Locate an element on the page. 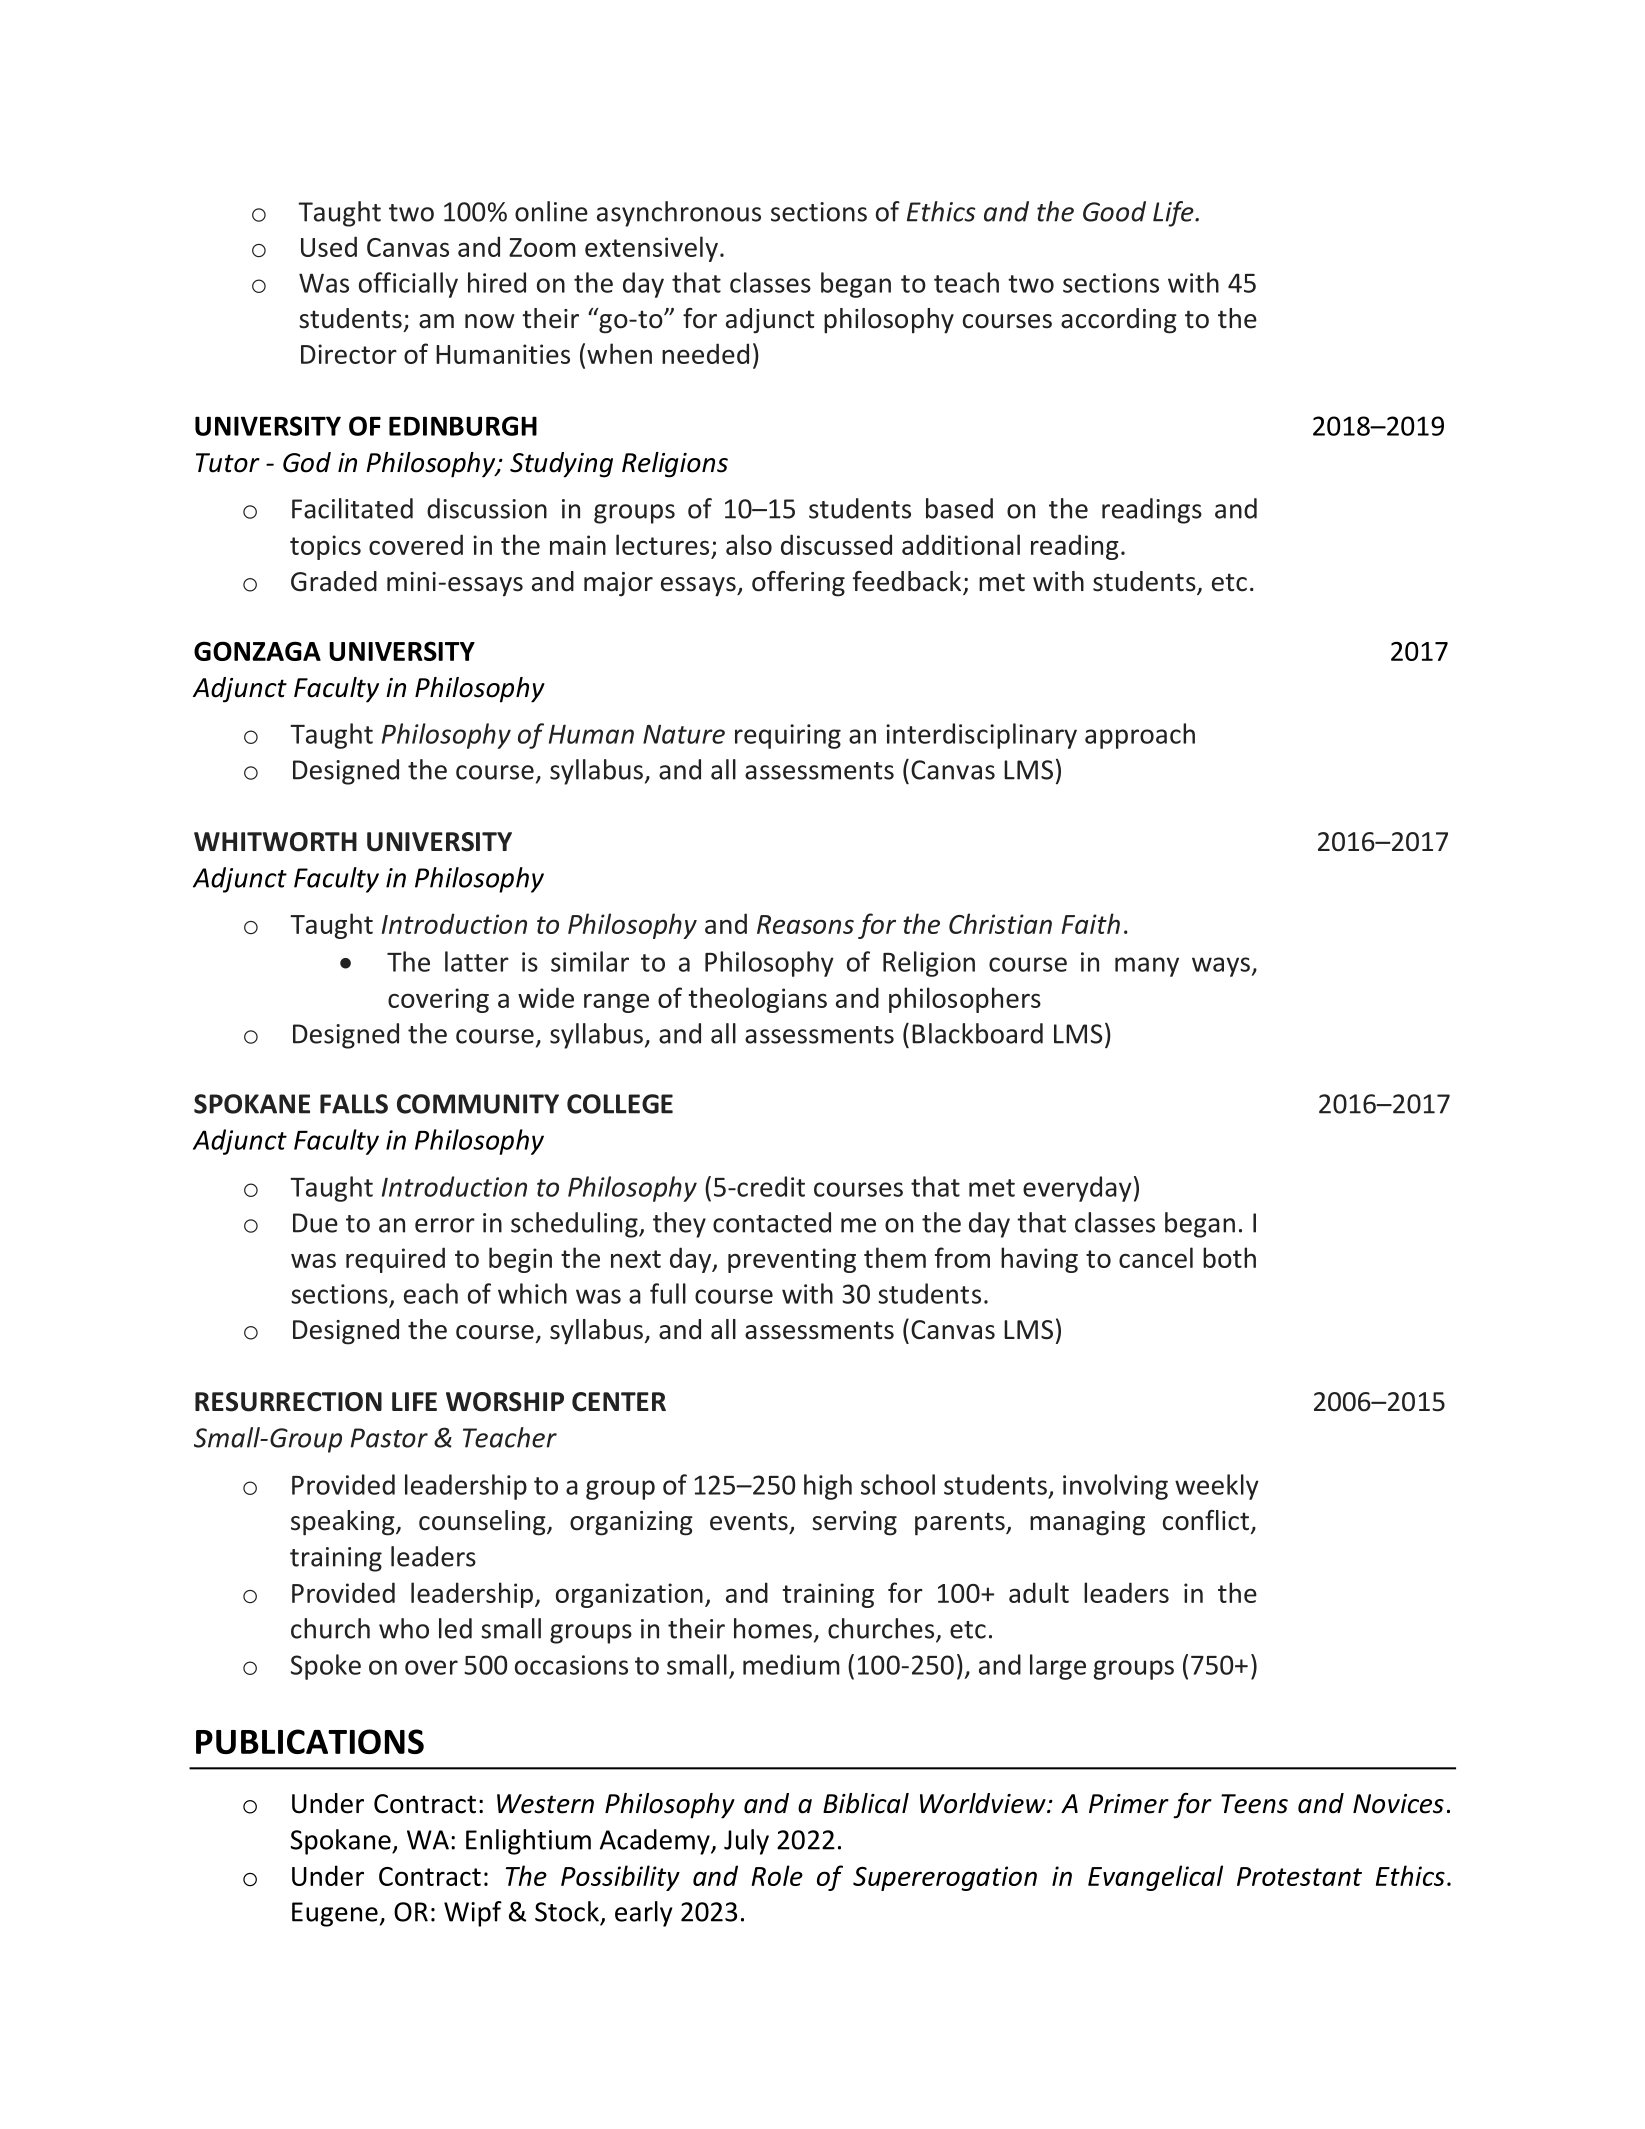 The height and width of the image is (2129, 1645). WHITWORTH is located at coordinates (275, 842).
